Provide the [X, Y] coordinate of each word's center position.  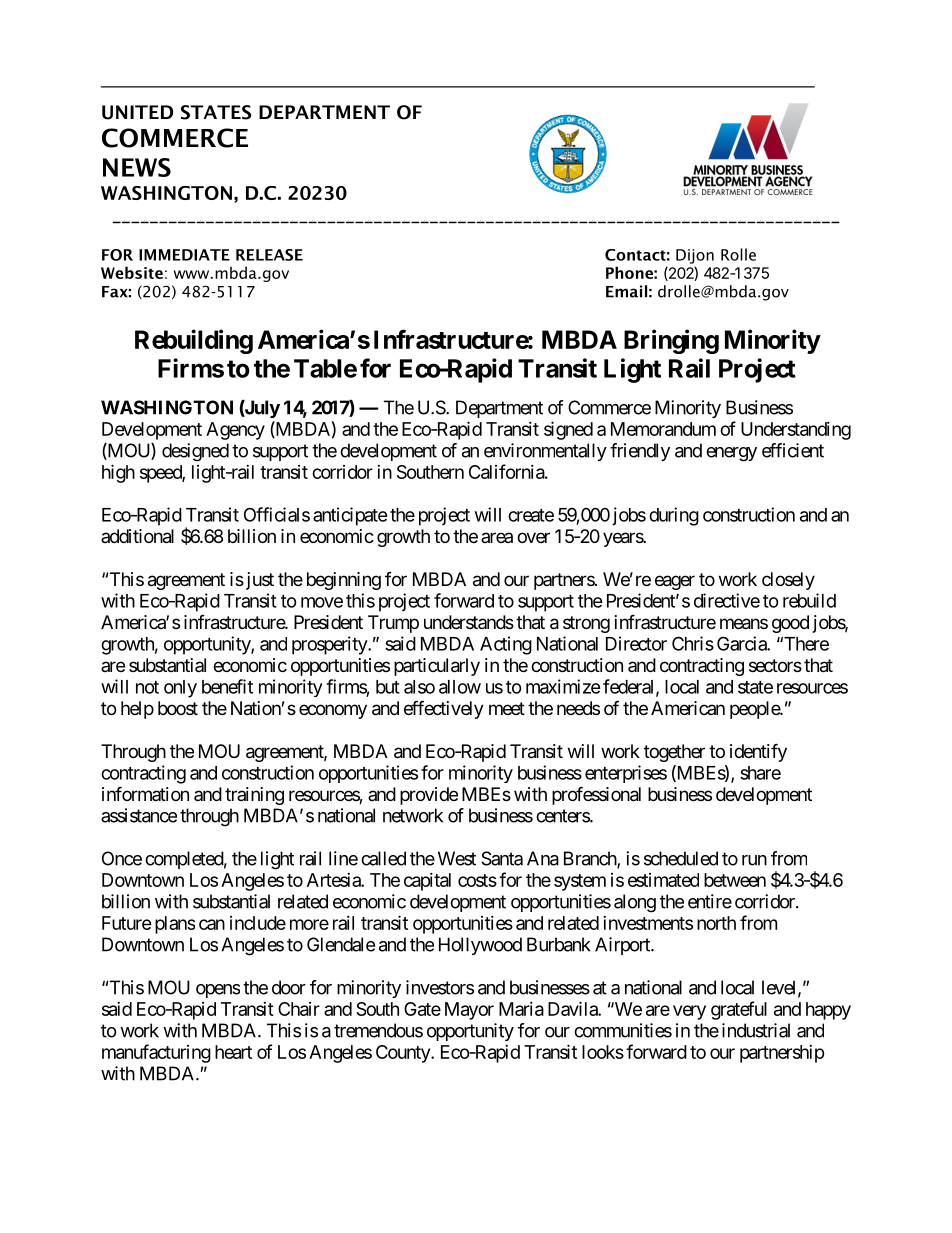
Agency [235, 431]
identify [758, 752]
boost [178, 708]
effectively [444, 709]
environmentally [545, 452]
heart [233, 1052]
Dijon [695, 256]
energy [731, 454]
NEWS [137, 167]
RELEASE [269, 255]
